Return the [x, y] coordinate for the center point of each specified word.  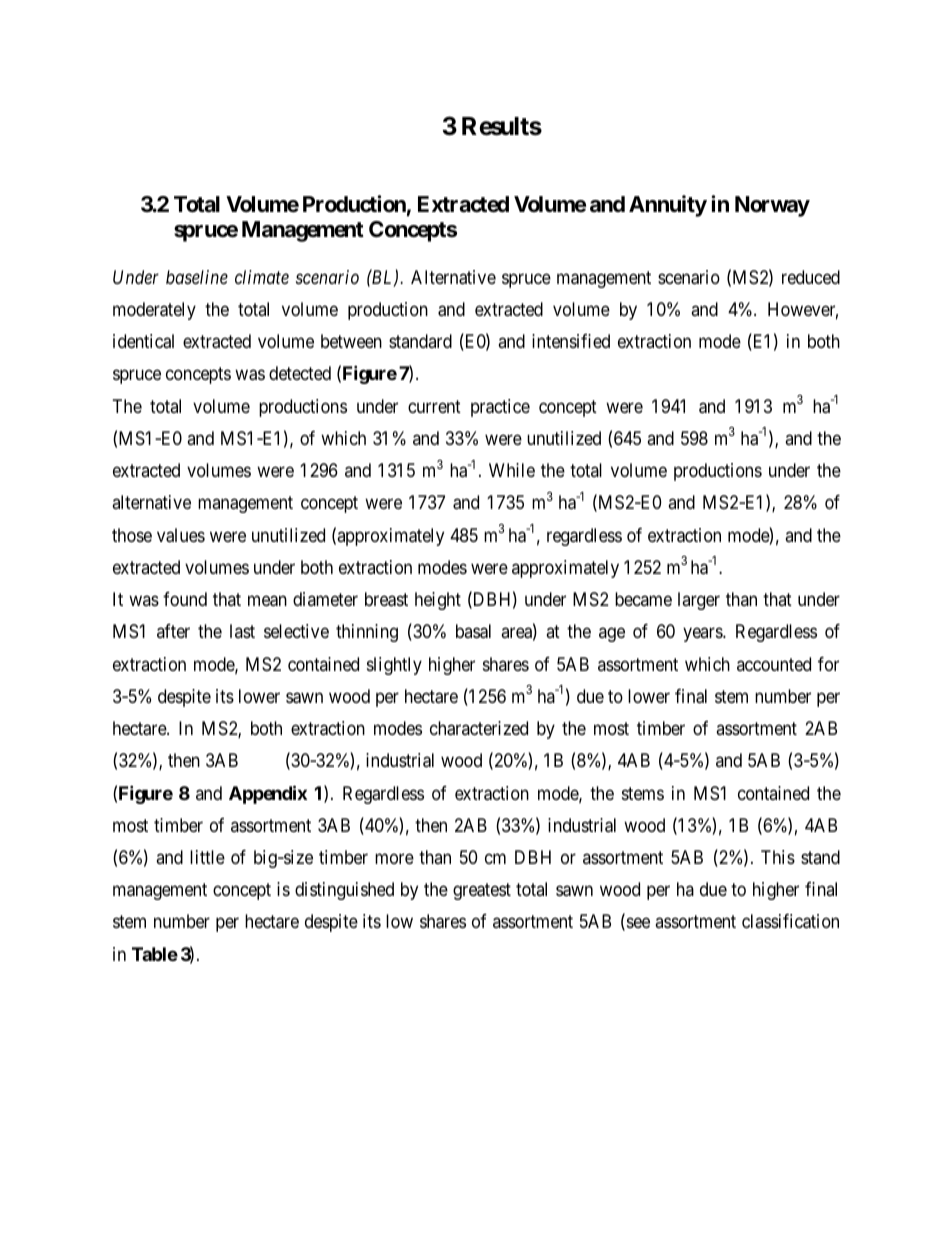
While [512, 470]
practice [500, 408]
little [207, 857]
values [181, 535]
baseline [197, 277]
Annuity [668, 206]
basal [473, 631]
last [242, 631]
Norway [772, 206]
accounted [774, 664]
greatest [482, 891]
